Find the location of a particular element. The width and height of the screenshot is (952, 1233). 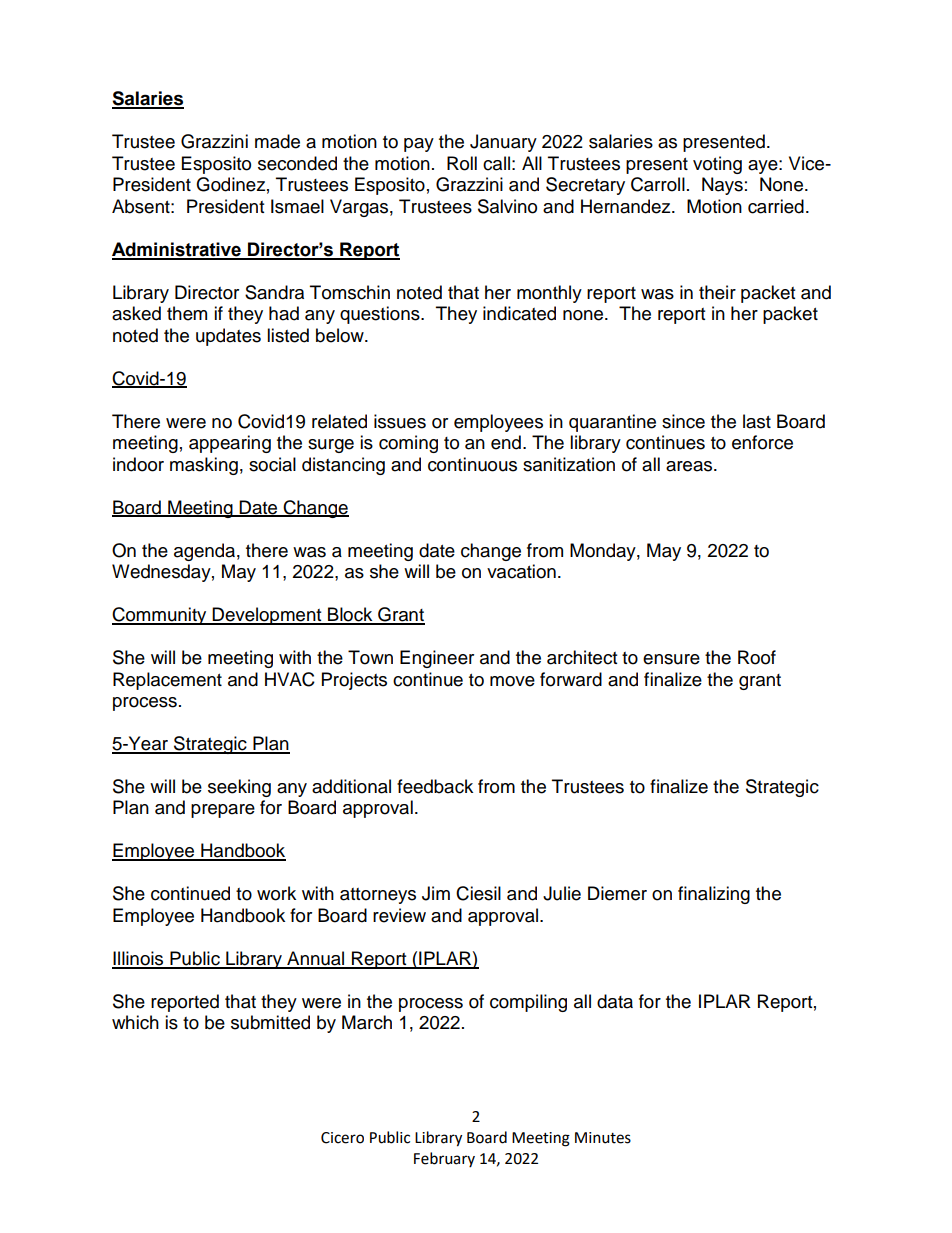

made is located at coordinates (277, 141).
